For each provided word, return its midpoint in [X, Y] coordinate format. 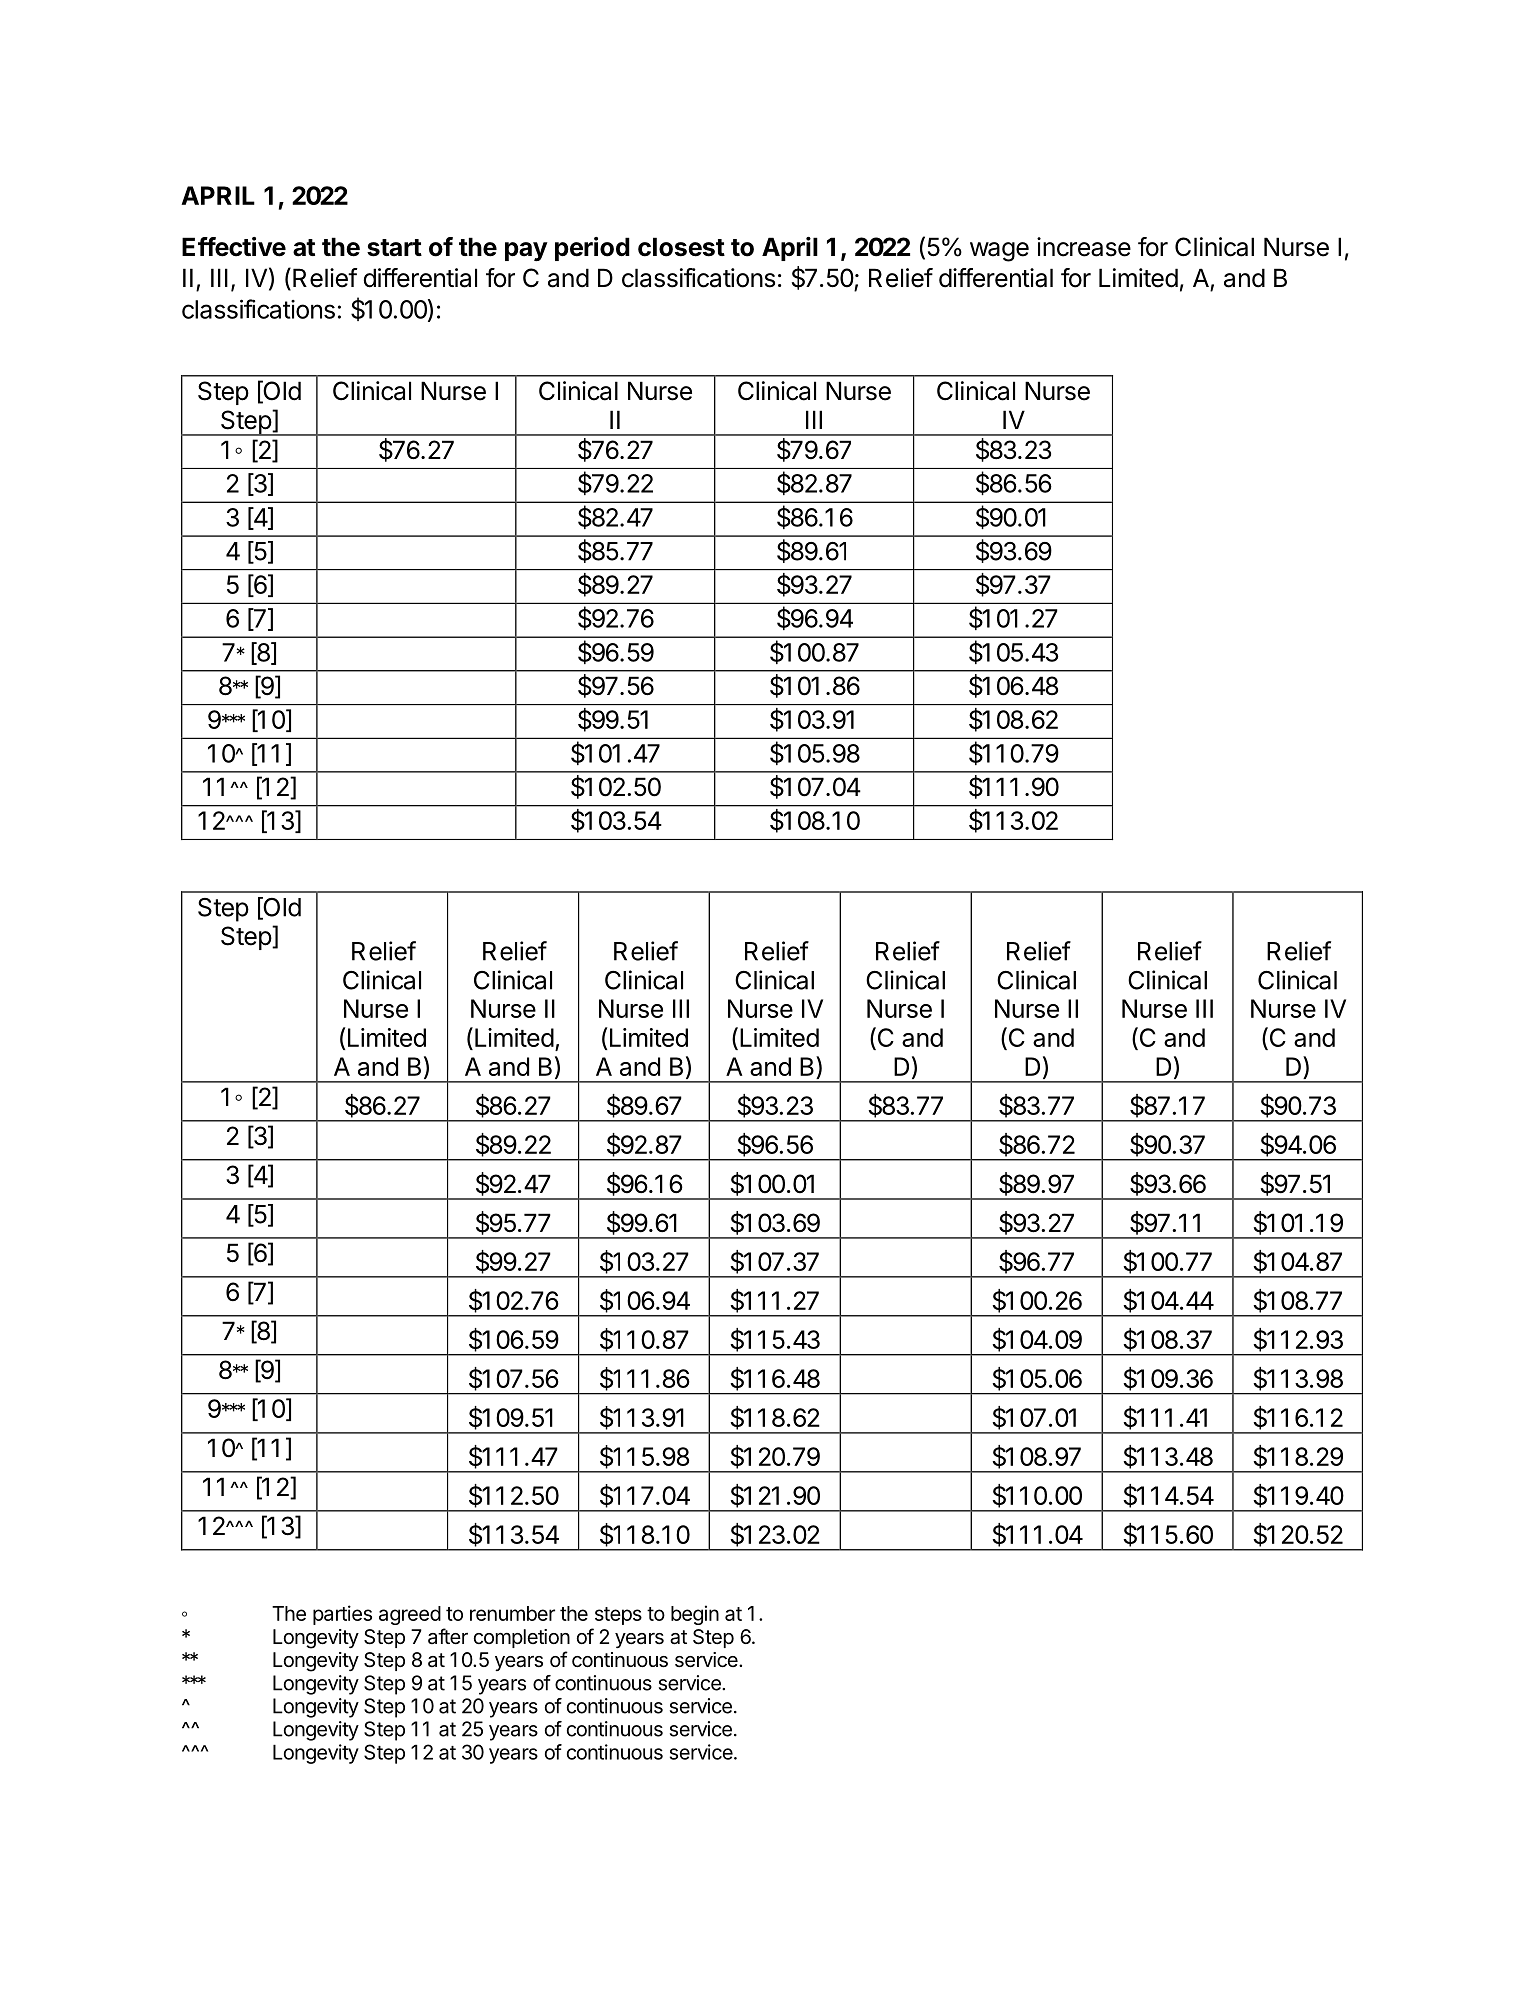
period [592, 249]
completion [522, 1638]
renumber [512, 1613]
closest [681, 247]
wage [999, 252]
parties [342, 1615]
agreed [410, 1615]
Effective [234, 247]
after [448, 1636]
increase [1084, 247]
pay [526, 251]
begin [695, 1615]
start [394, 248]
